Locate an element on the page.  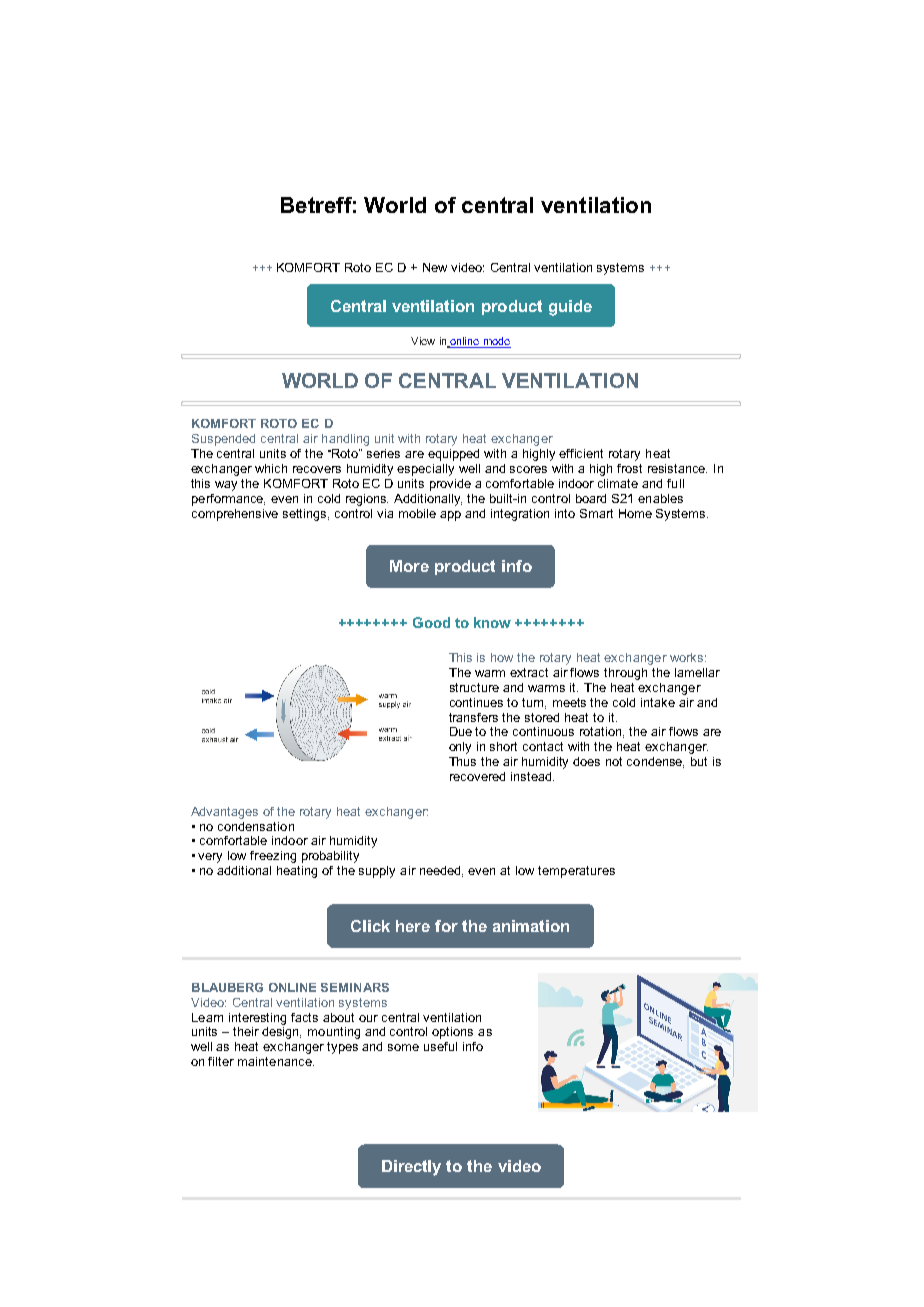
guide is located at coordinates (570, 308).
